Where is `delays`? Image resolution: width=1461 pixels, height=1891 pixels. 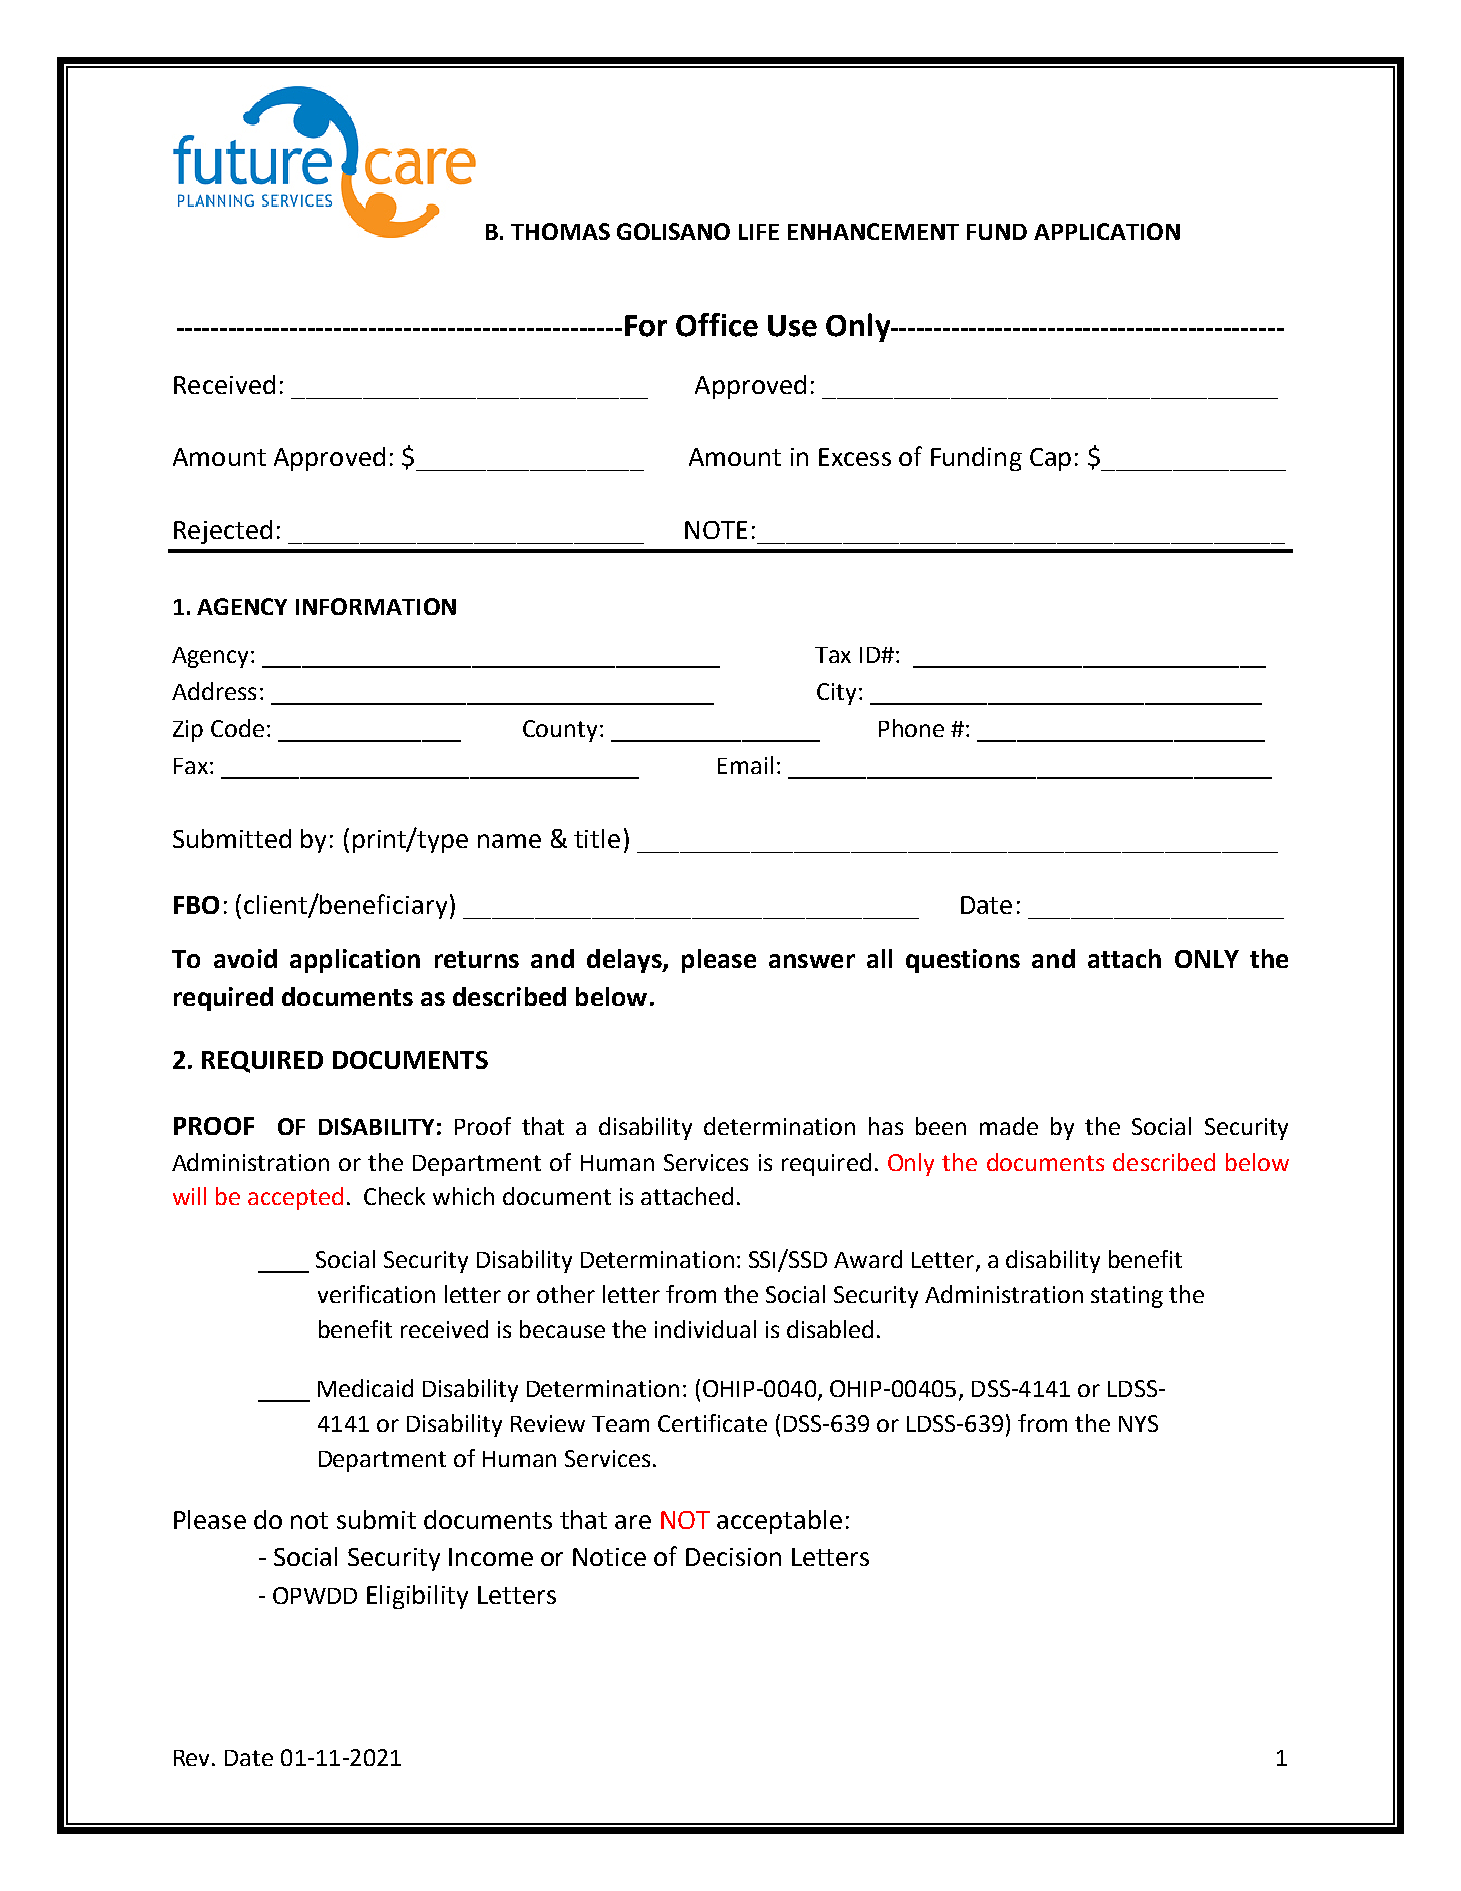
delays is located at coordinates (625, 961).
